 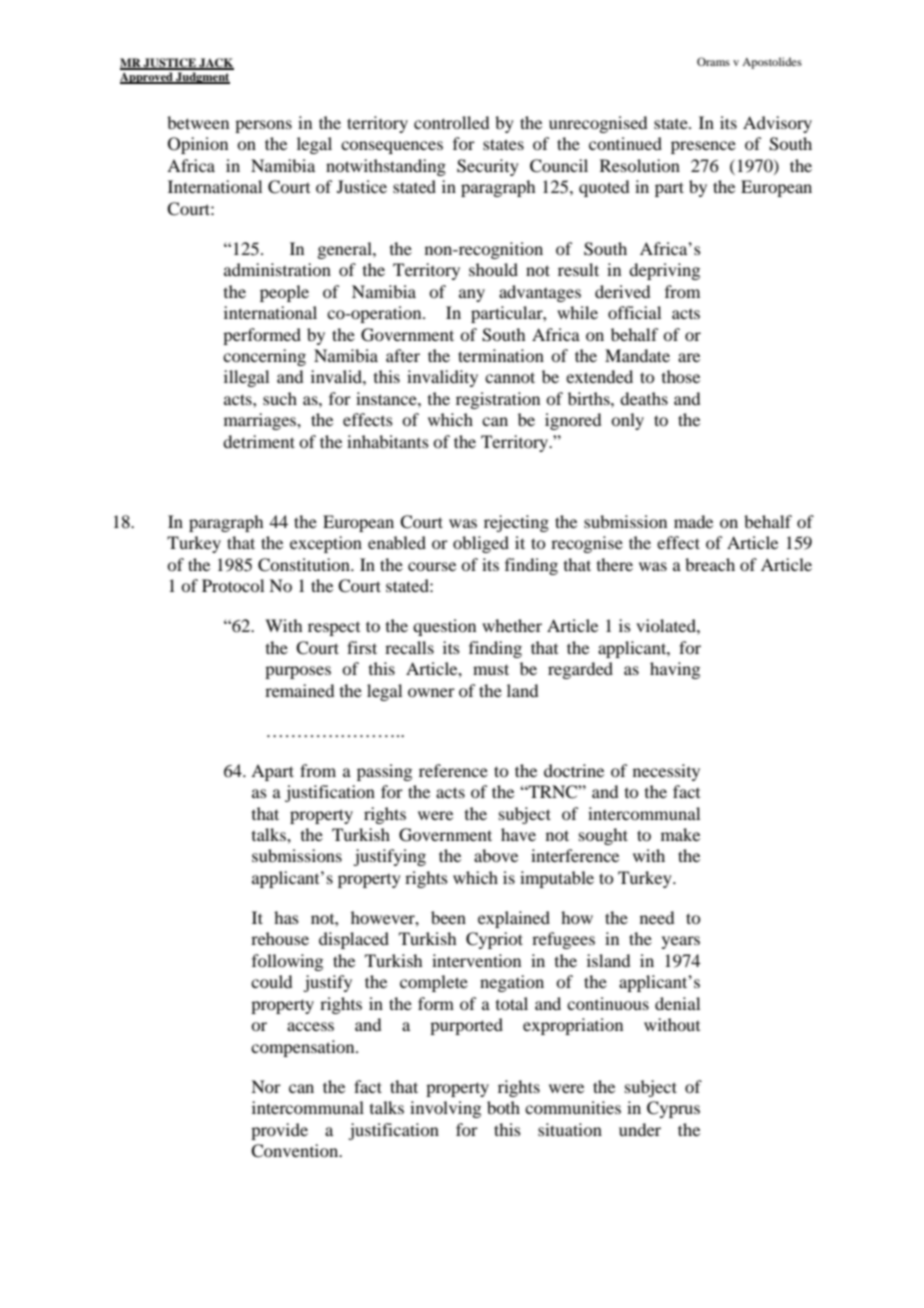 What do you see at coordinates (501, 355) in the image?
I see `termination` at bounding box center [501, 355].
